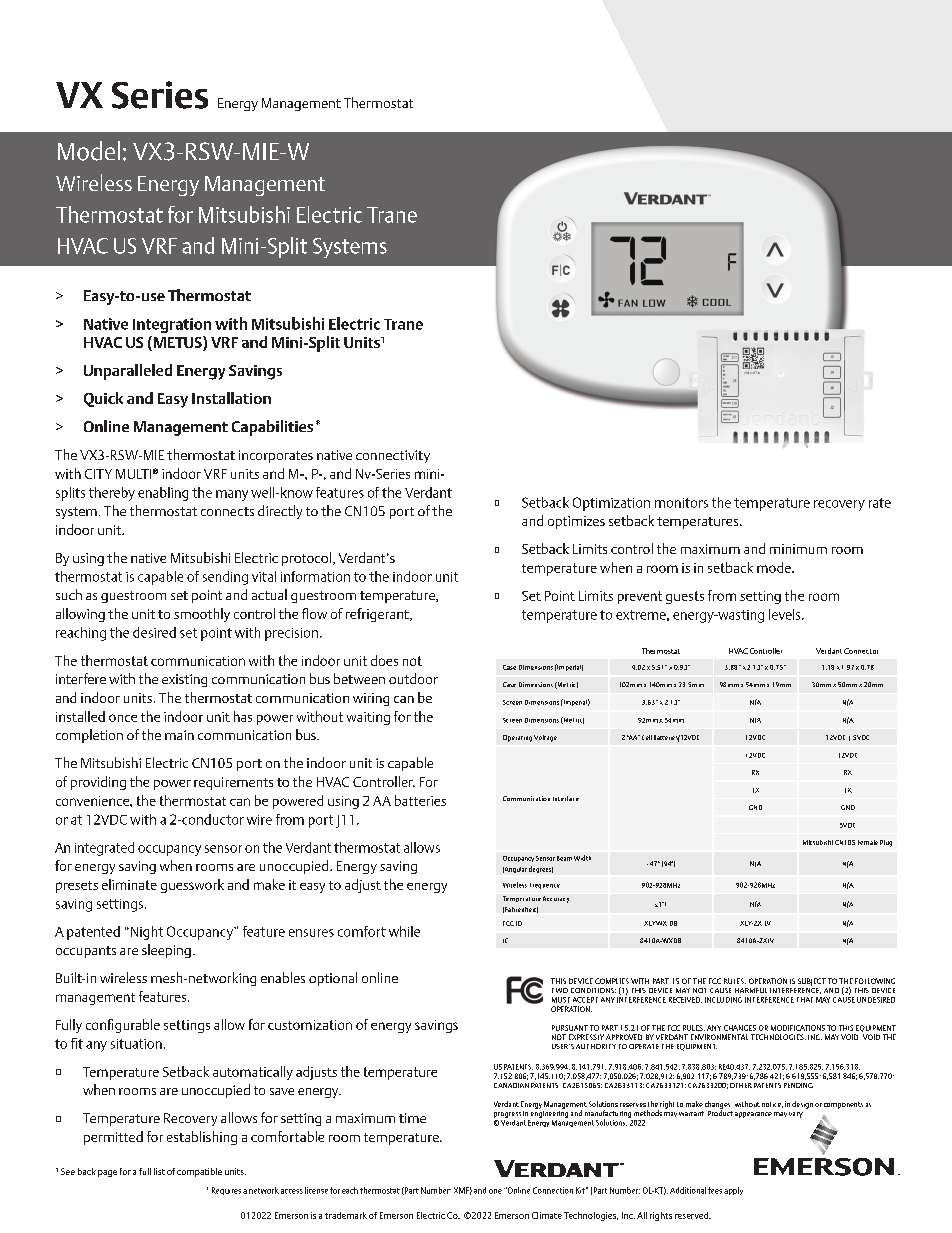 The height and width of the screenshot is (1233, 952). I want to click on smoothly, so click(202, 615).
